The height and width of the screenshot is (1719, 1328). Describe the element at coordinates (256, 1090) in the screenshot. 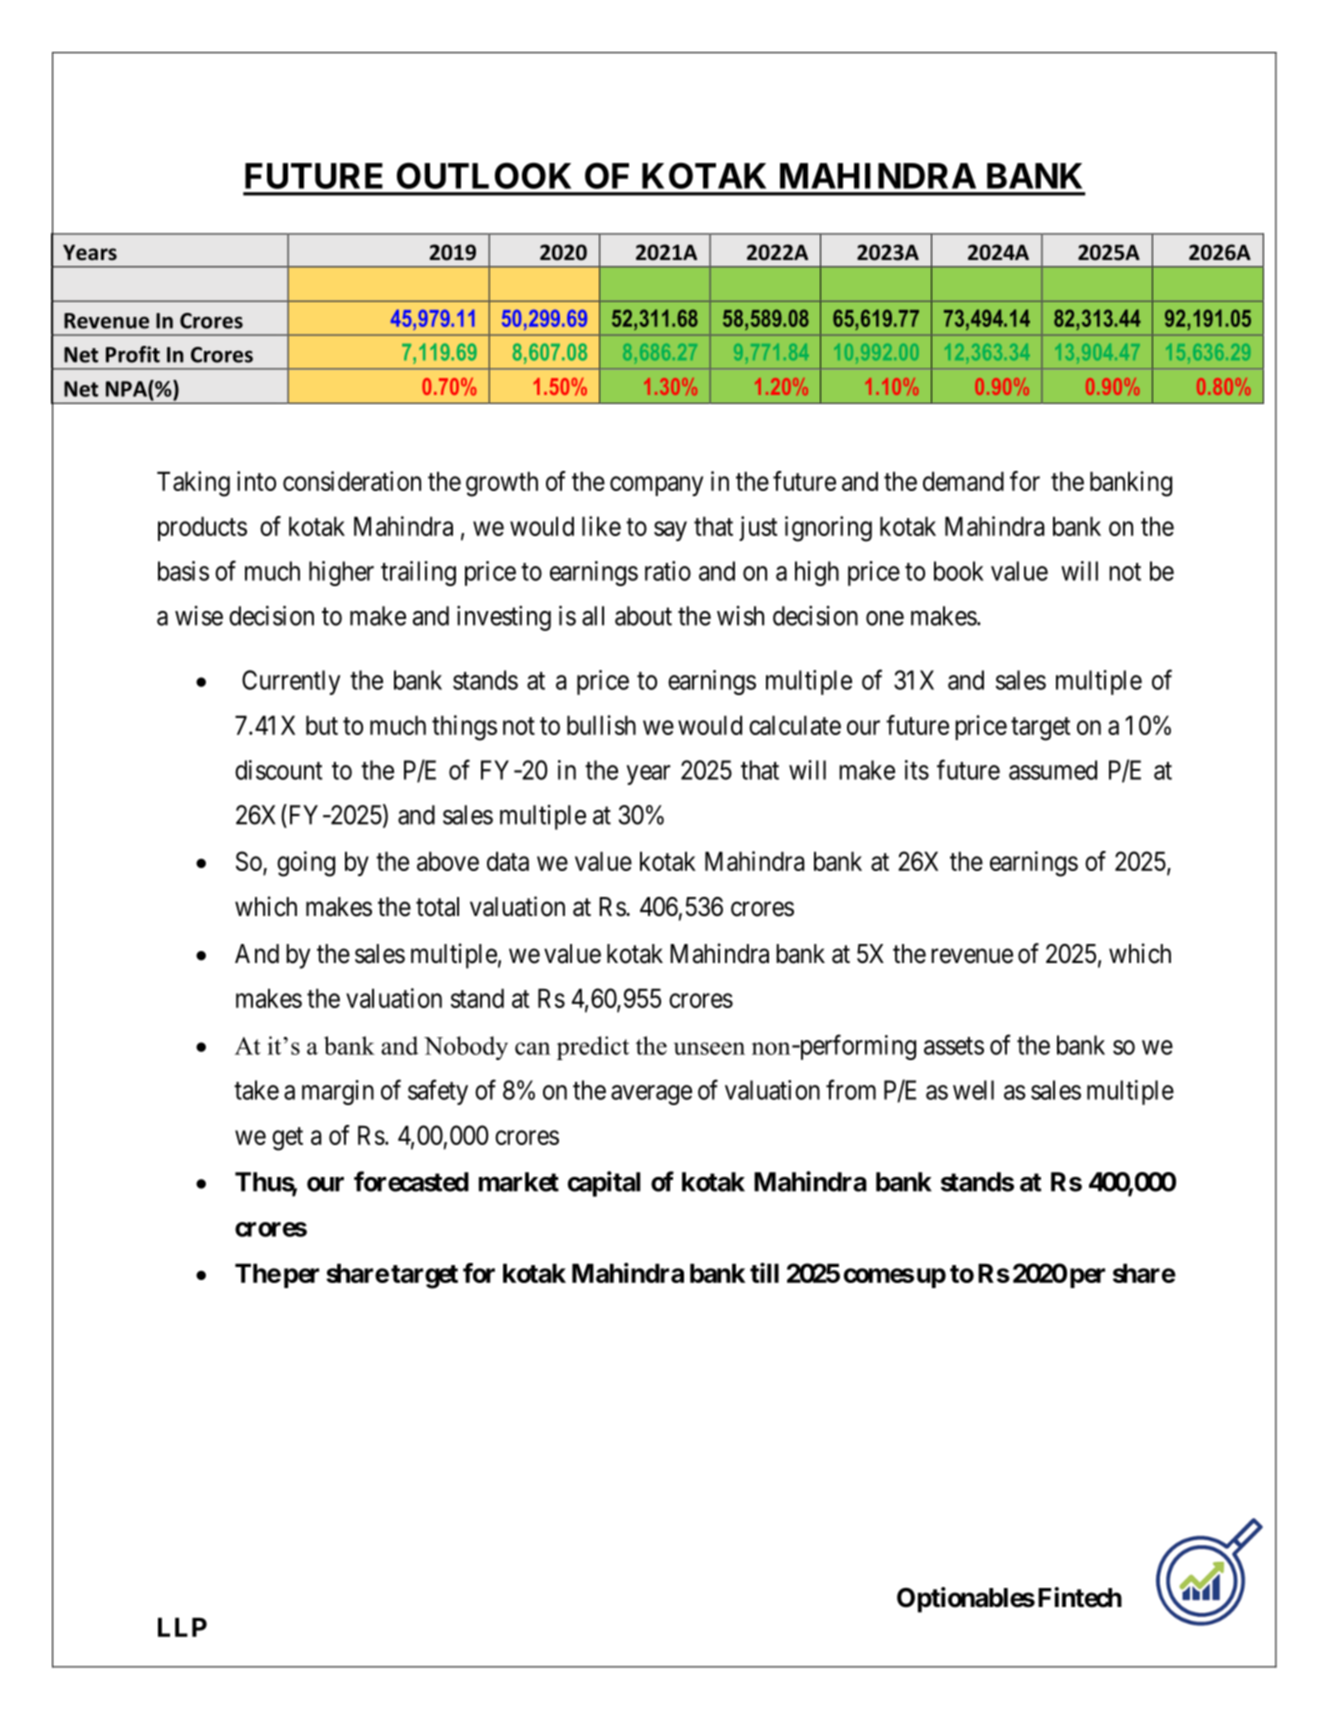

I see `take` at that location.
